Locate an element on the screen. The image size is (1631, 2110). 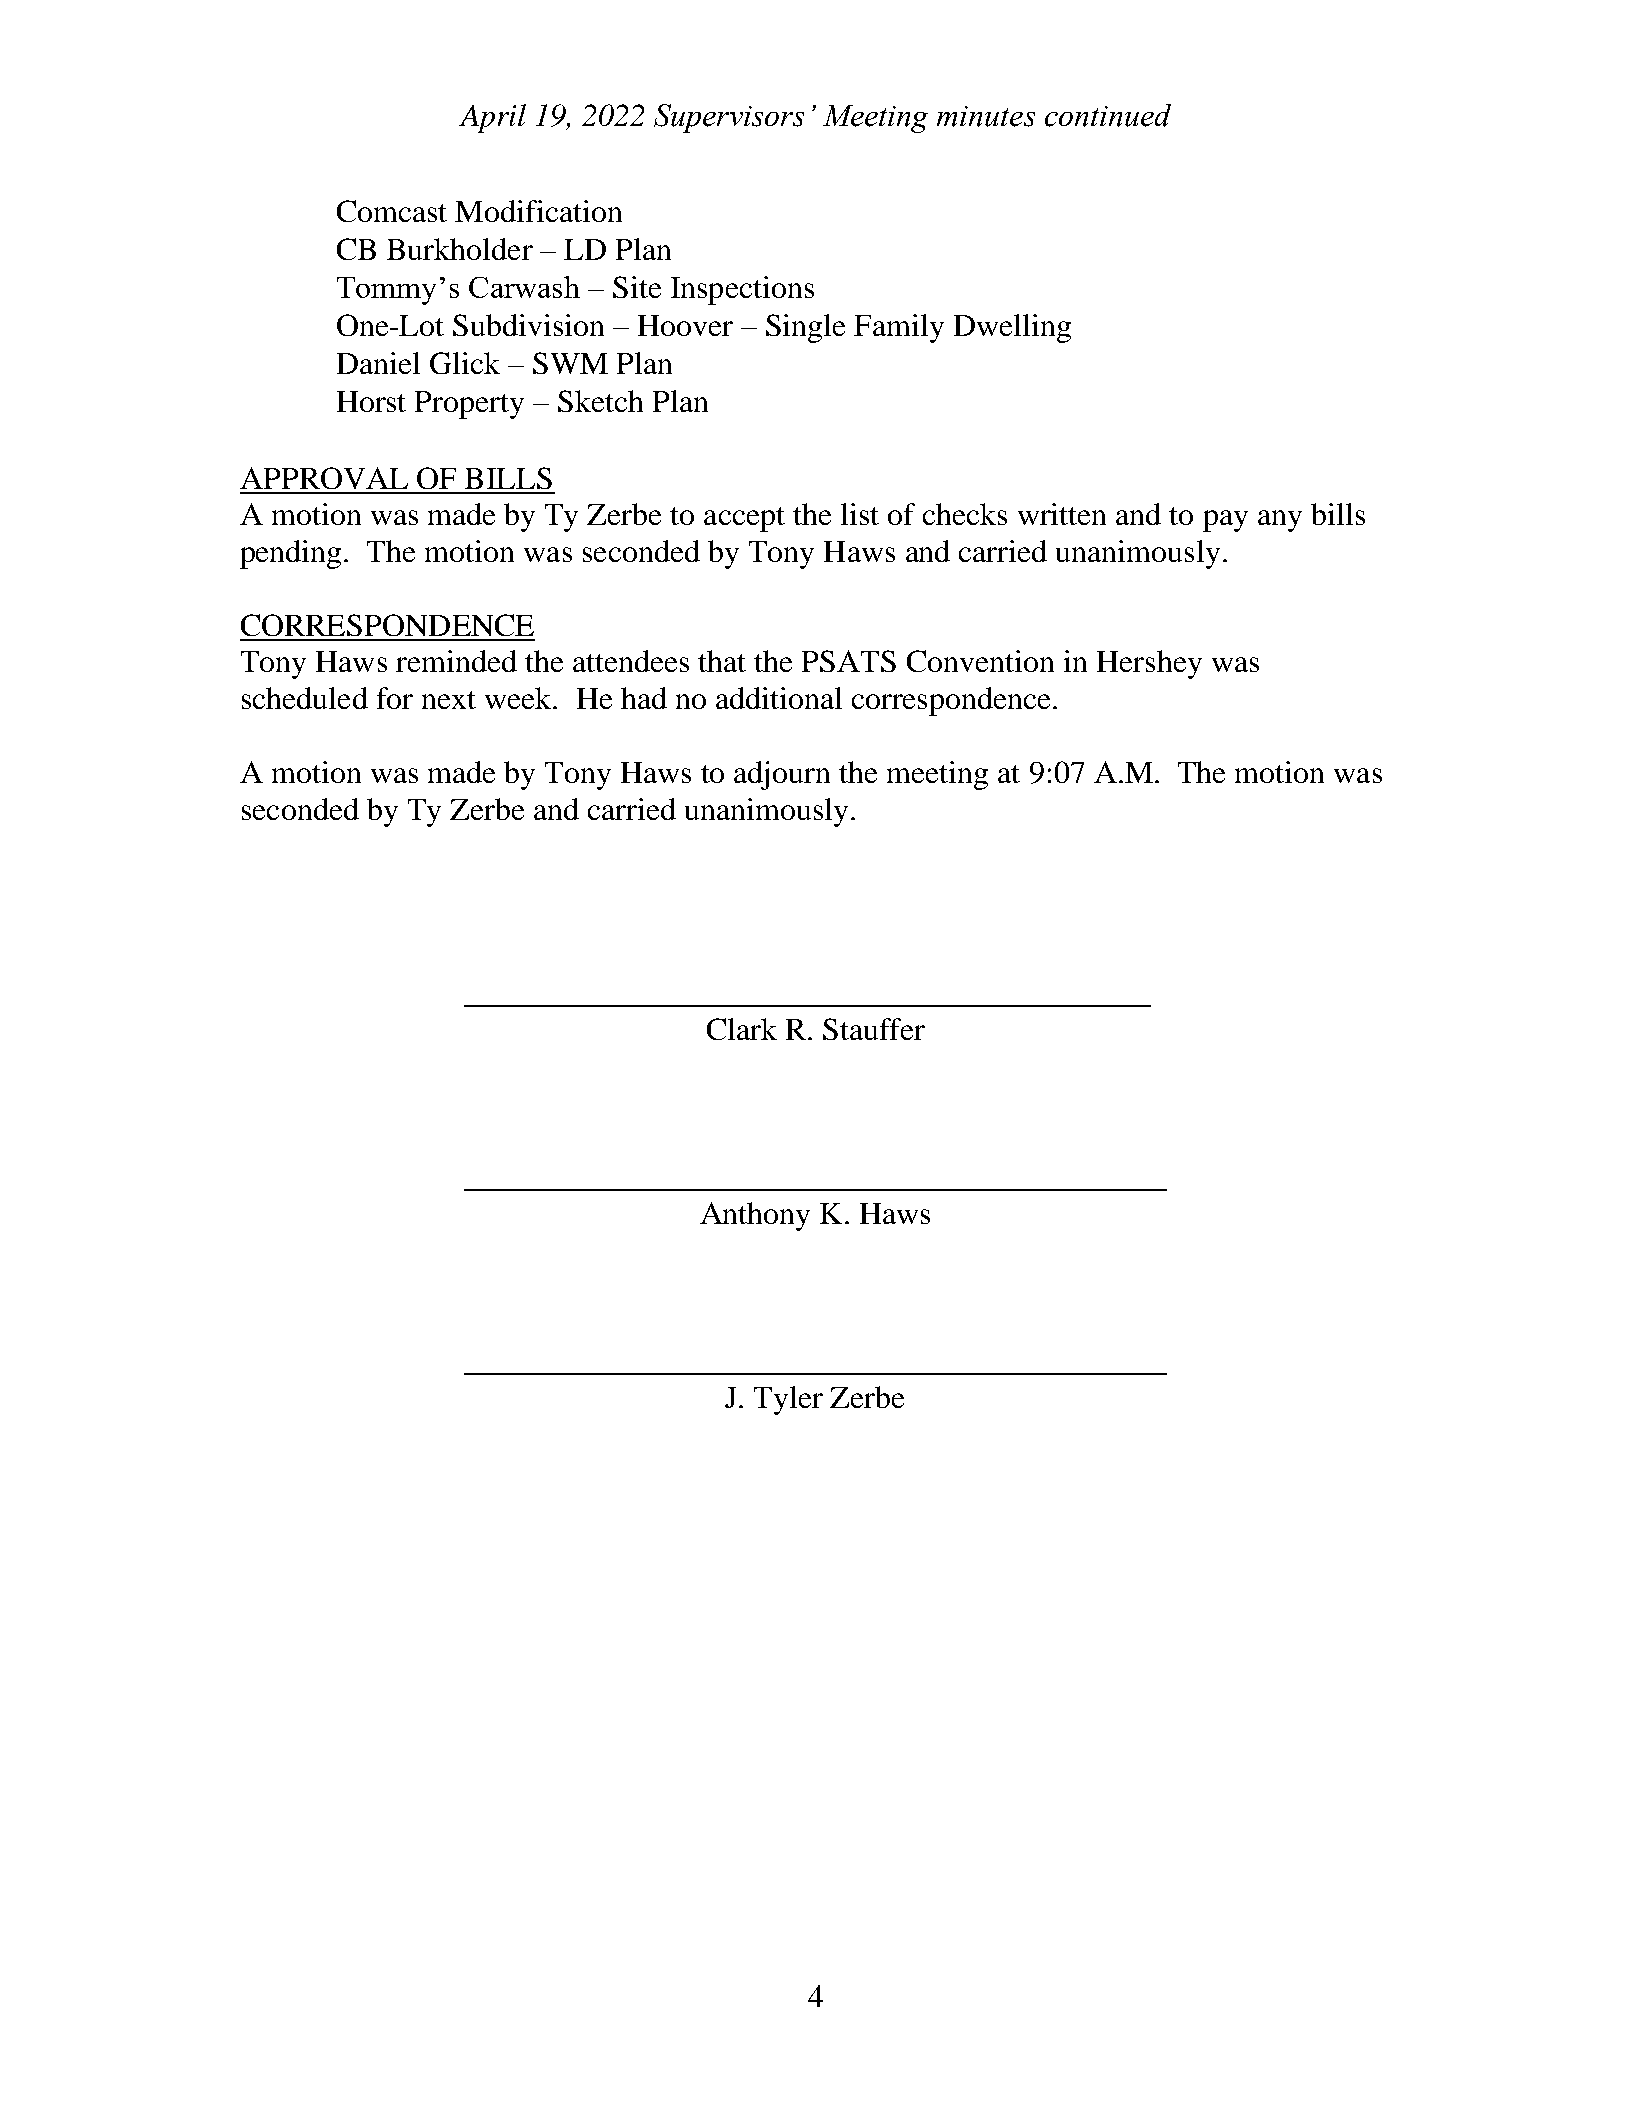
continued is located at coordinates (1108, 115).
